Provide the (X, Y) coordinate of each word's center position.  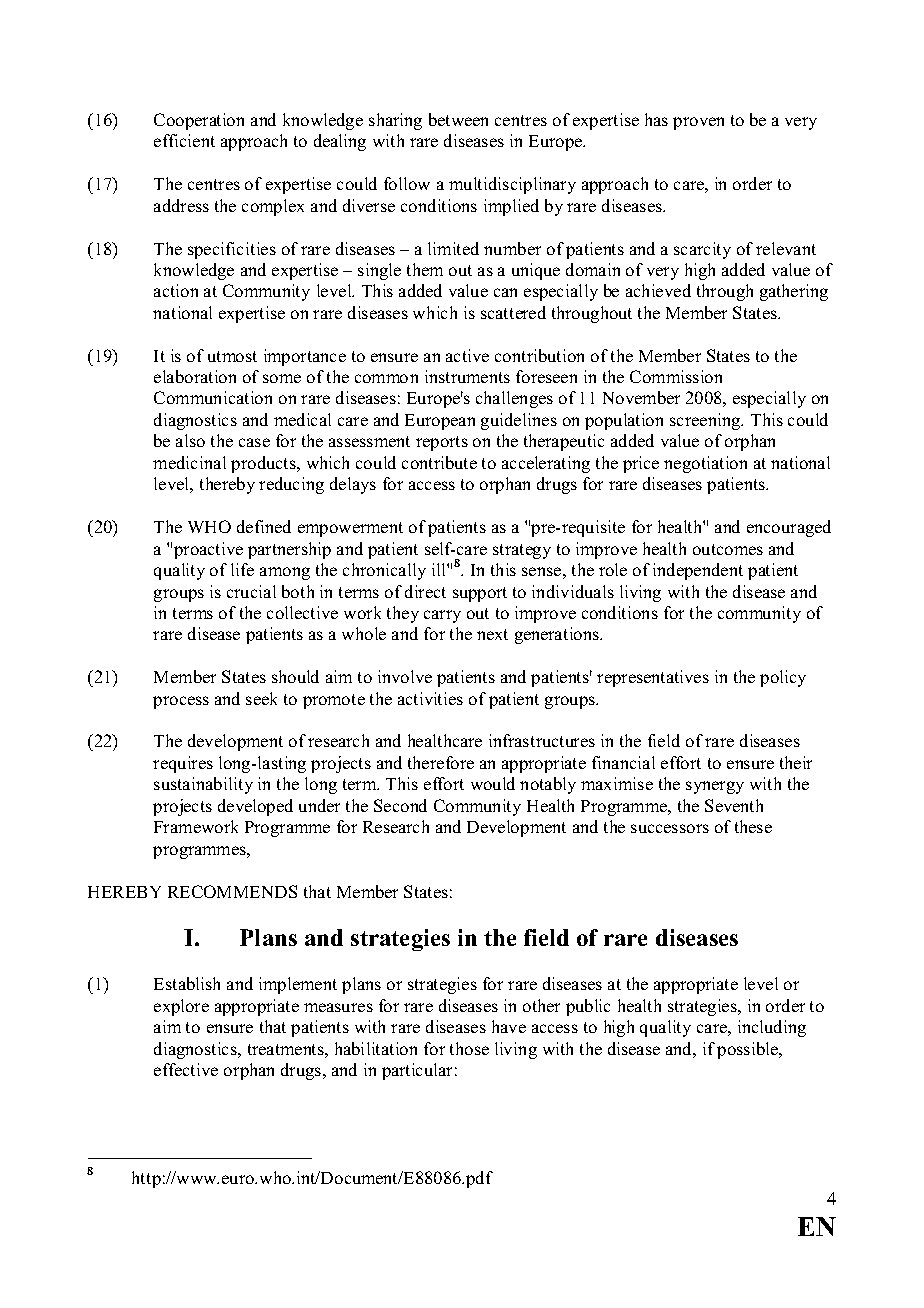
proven (698, 123)
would (493, 783)
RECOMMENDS (232, 891)
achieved (658, 290)
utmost (232, 356)
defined (264, 526)
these (753, 826)
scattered (513, 312)
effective (186, 1069)
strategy (522, 551)
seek (261, 698)
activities (430, 698)
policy (783, 678)
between (458, 119)
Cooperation (199, 121)
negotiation (705, 464)
